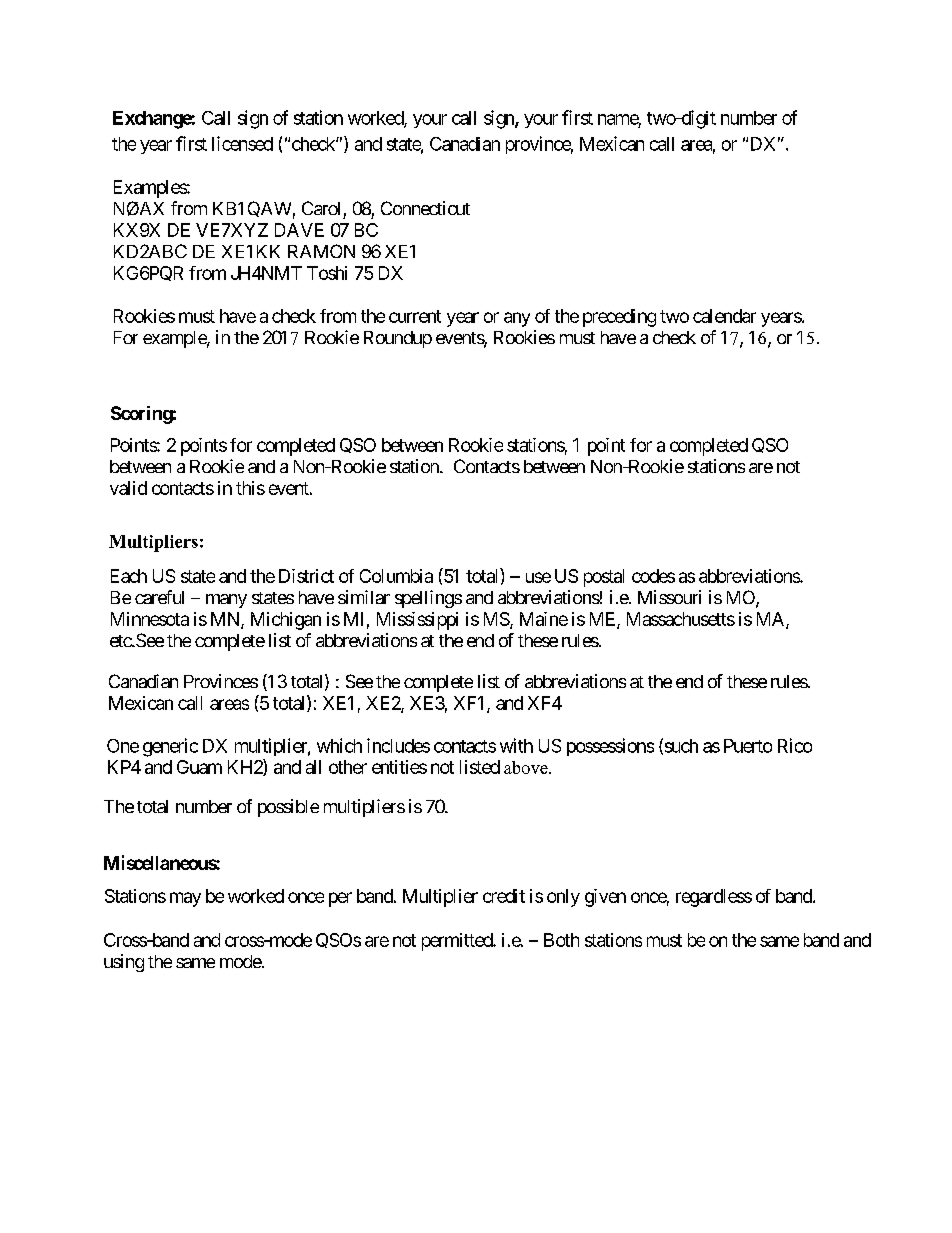  Describe the element at coordinates (619, 318) in the document. I see `preceding` at that location.
